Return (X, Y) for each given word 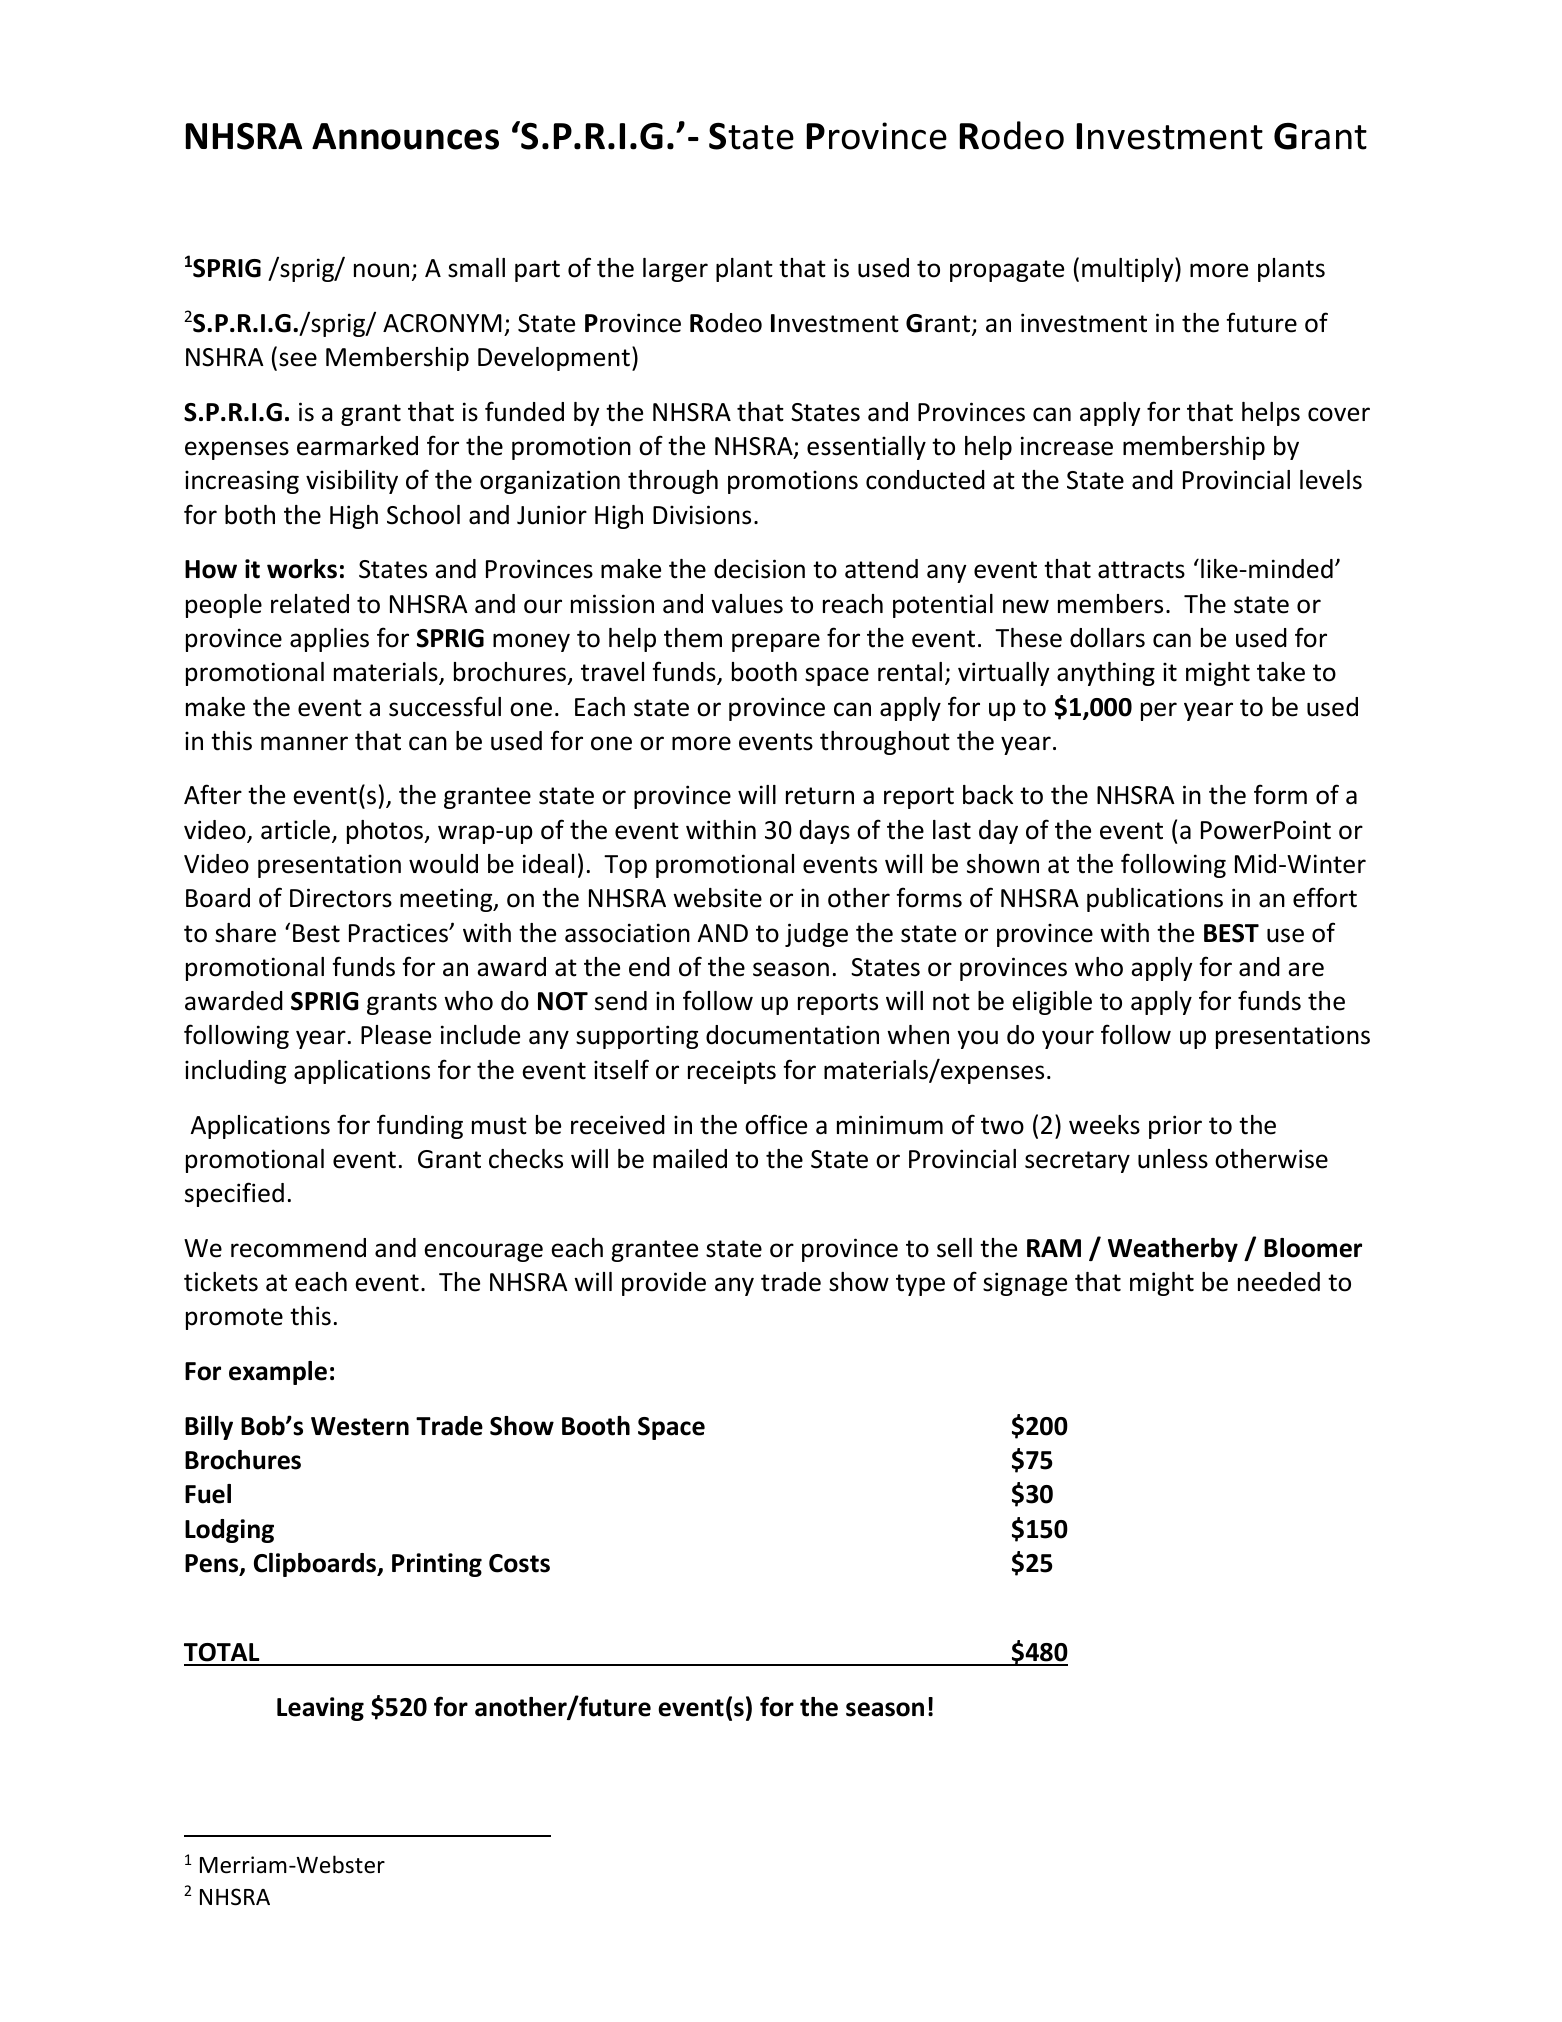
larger (675, 270)
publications (1155, 900)
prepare (776, 642)
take (1281, 672)
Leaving (320, 1709)
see (298, 359)
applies (329, 640)
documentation (792, 1035)
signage (1025, 1284)
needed (1279, 1282)
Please (396, 1035)
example (278, 1373)
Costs (519, 1563)
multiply (1129, 269)
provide (664, 1284)
